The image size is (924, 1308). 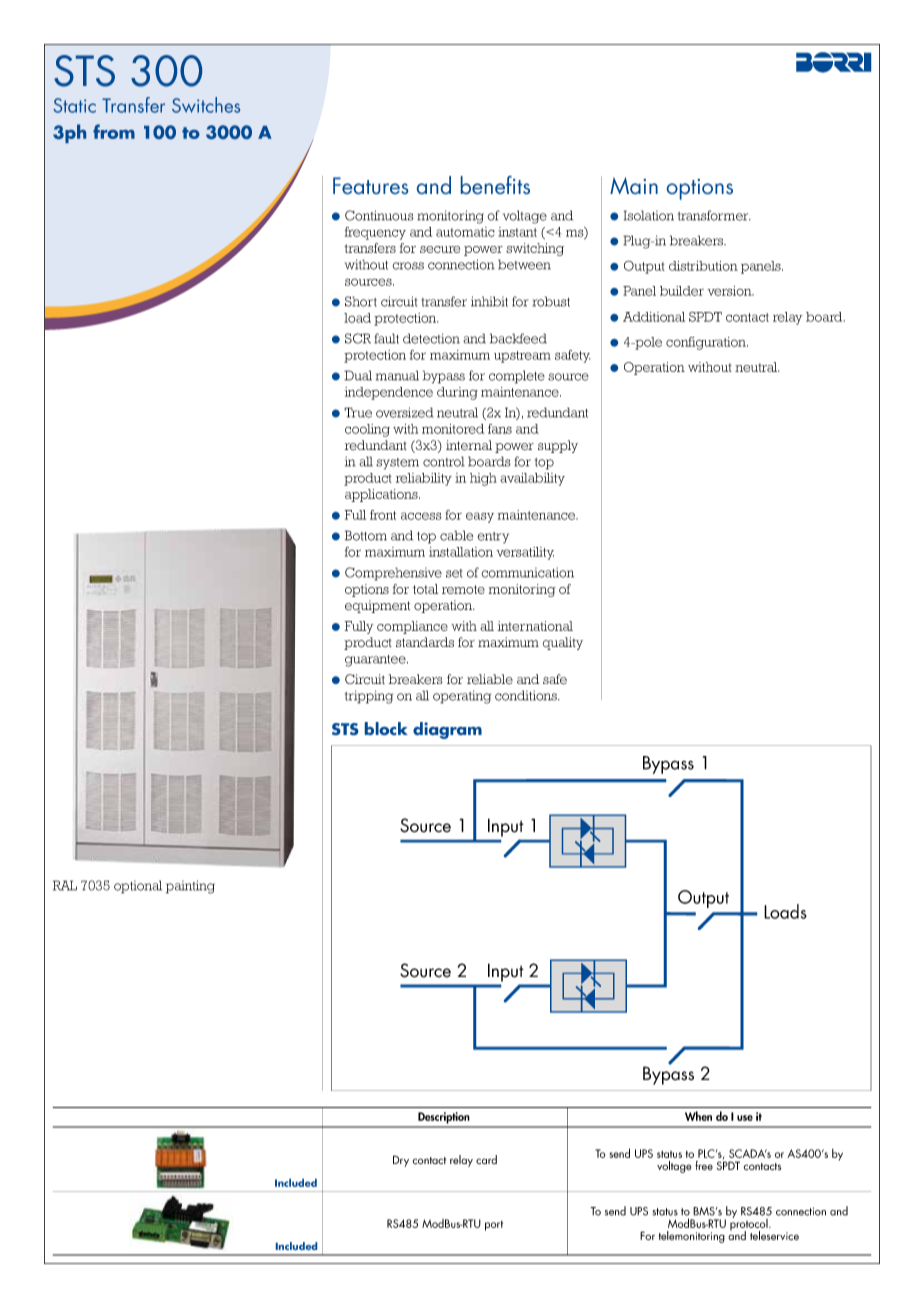 What do you see at coordinates (401, 1161) in the document?
I see `Dry` at bounding box center [401, 1161].
